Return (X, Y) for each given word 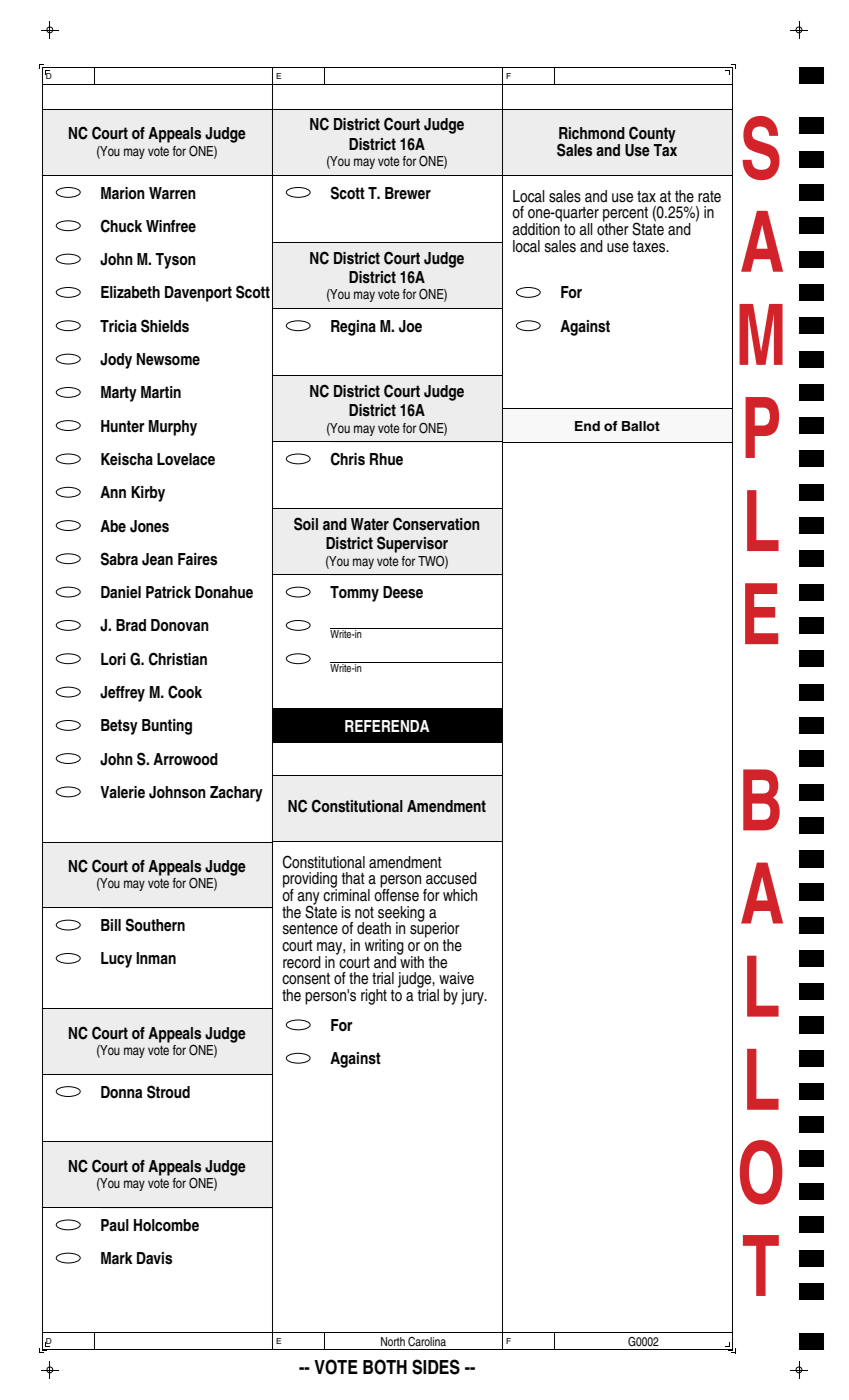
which (460, 895)
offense (396, 894)
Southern (155, 925)
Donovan (180, 625)
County (651, 135)
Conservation (436, 524)
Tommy (354, 594)
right (374, 997)
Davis (154, 1258)
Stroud (168, 1092)
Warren (172, 193)
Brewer (408, 193)
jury (473, 997)
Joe (410, 326)
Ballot (641, 426)
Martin (161, 392)
